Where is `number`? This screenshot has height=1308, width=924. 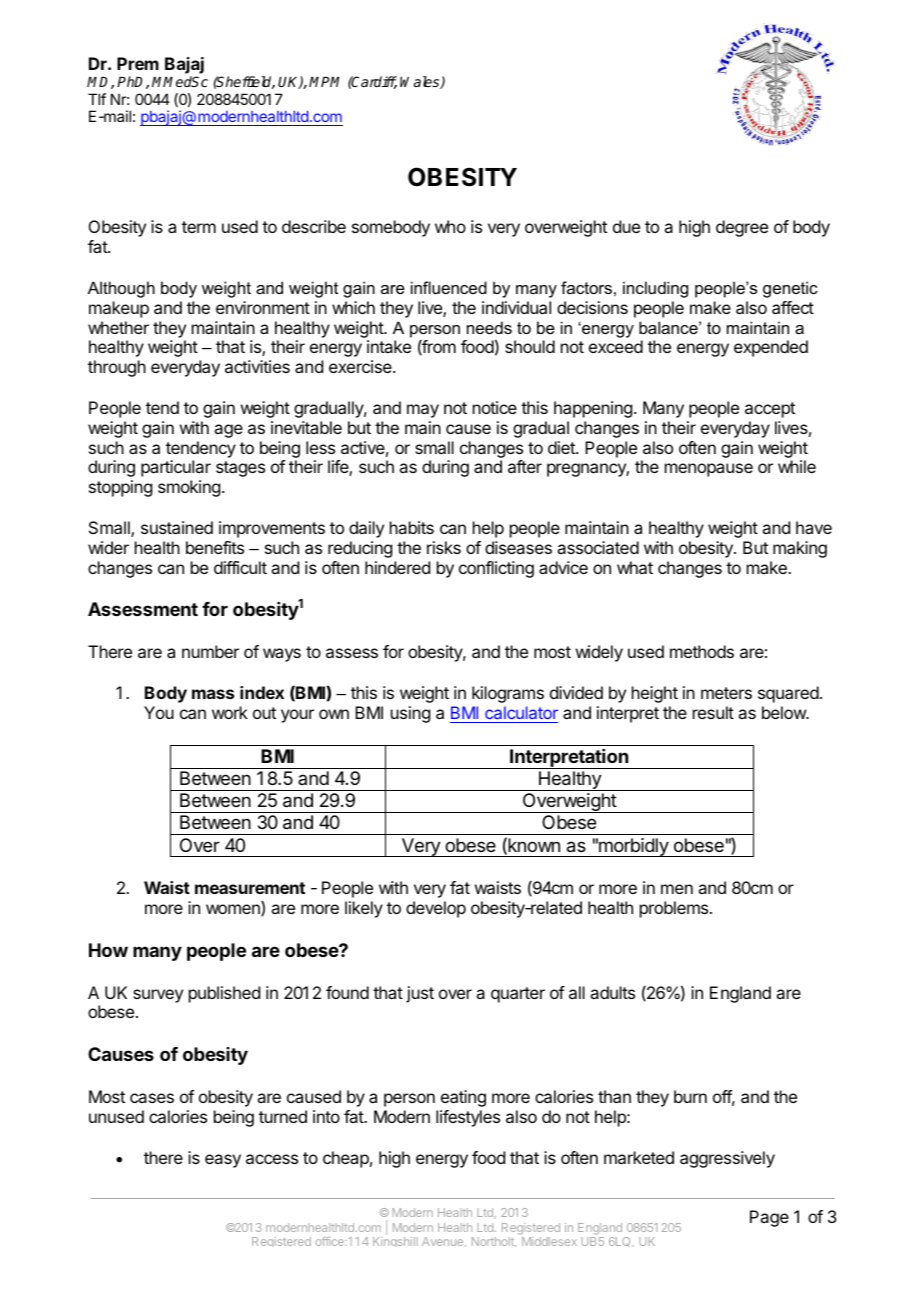
number is located at coordinates (210, 651).
